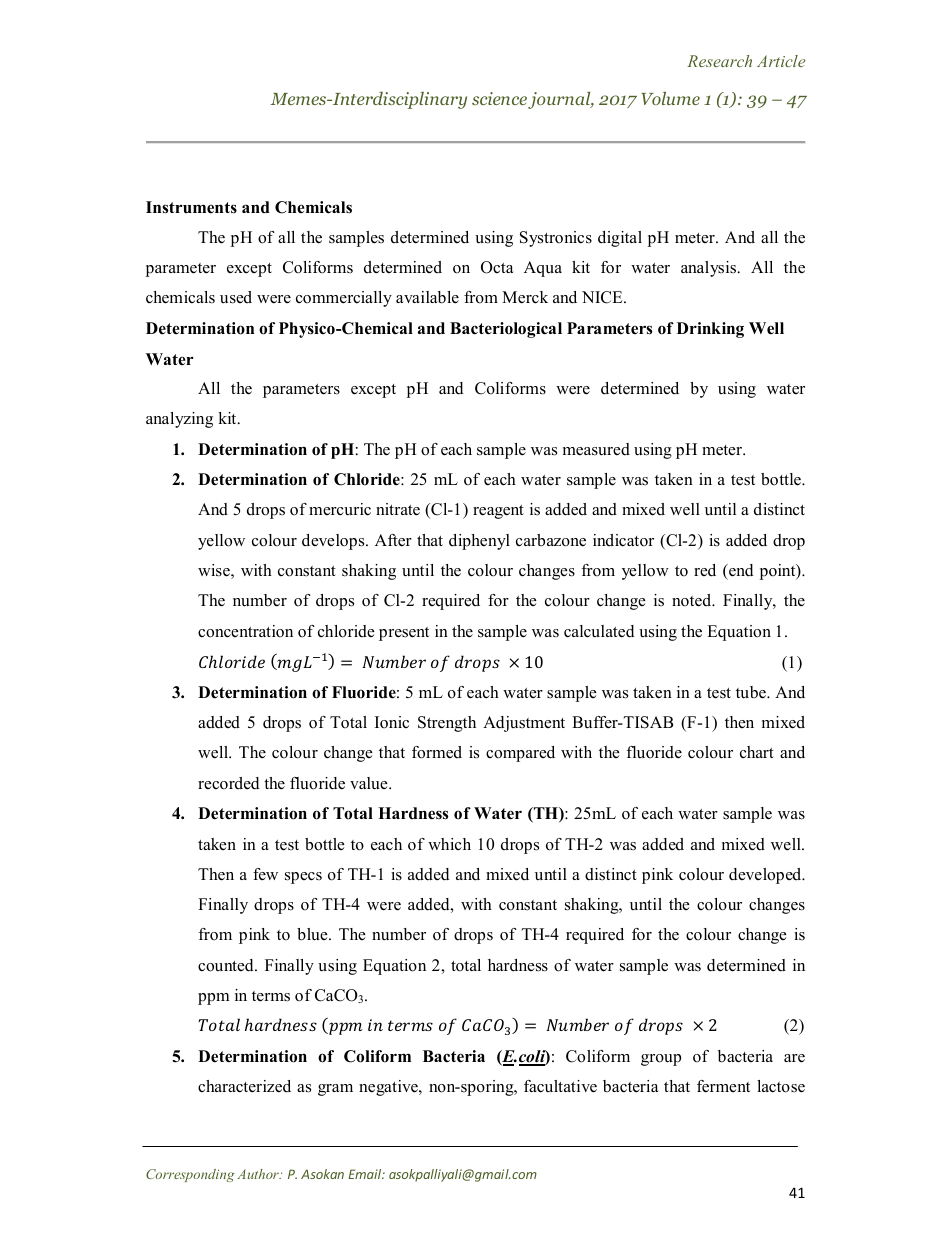  I want to click on analyzing, so click(179, 420).
